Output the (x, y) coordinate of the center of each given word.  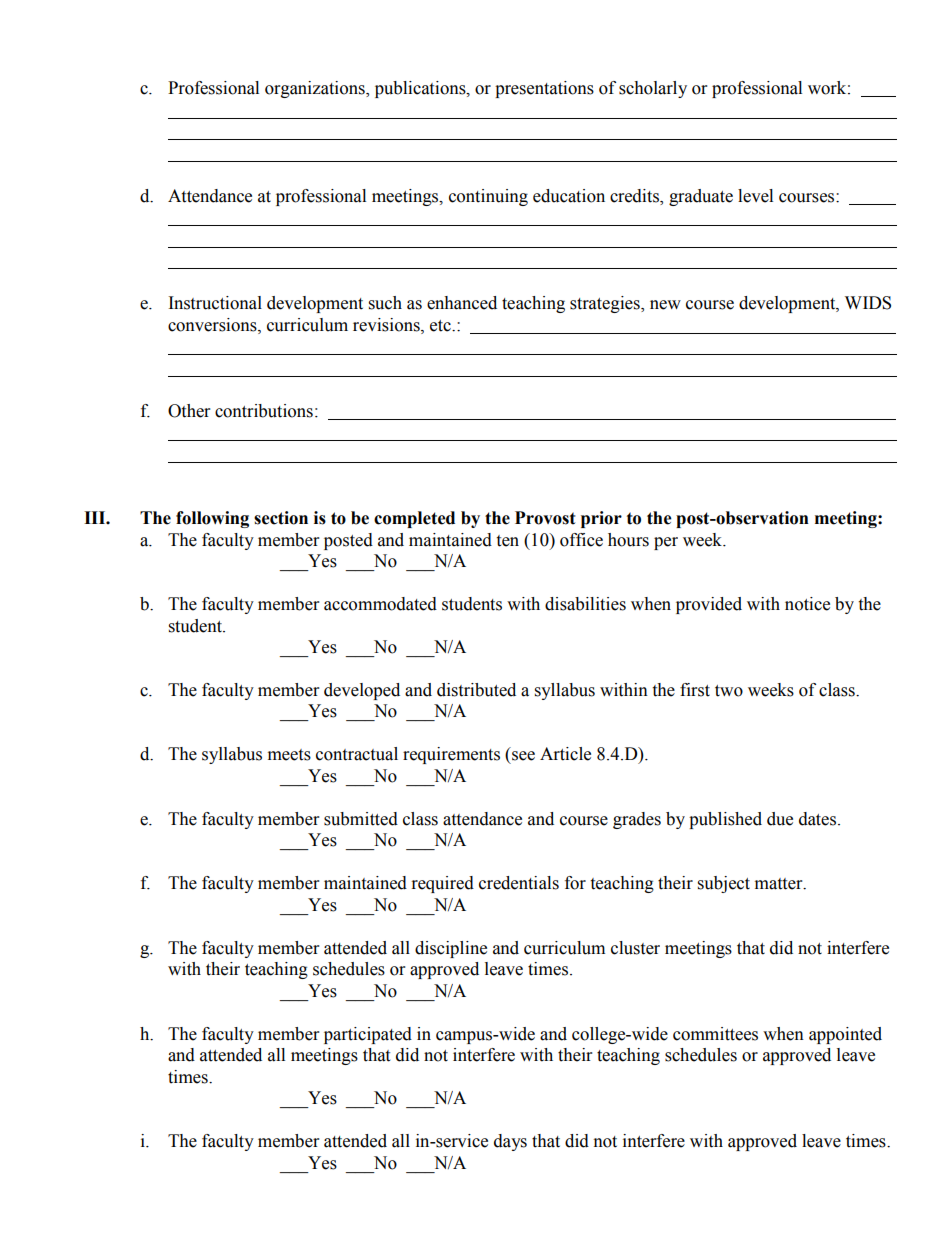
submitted (361, 819)
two (729, 691)
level (755, 196)
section (281, 518)
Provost (545, 518)
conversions (213, 325)
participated (368, 1035)
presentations (544, 89)
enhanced (462, 303)
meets (289, 755)
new (665, 305)
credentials (519, 883)
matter (780, 884)
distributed (476, 690)
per (666, 543)
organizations (316, 89)
